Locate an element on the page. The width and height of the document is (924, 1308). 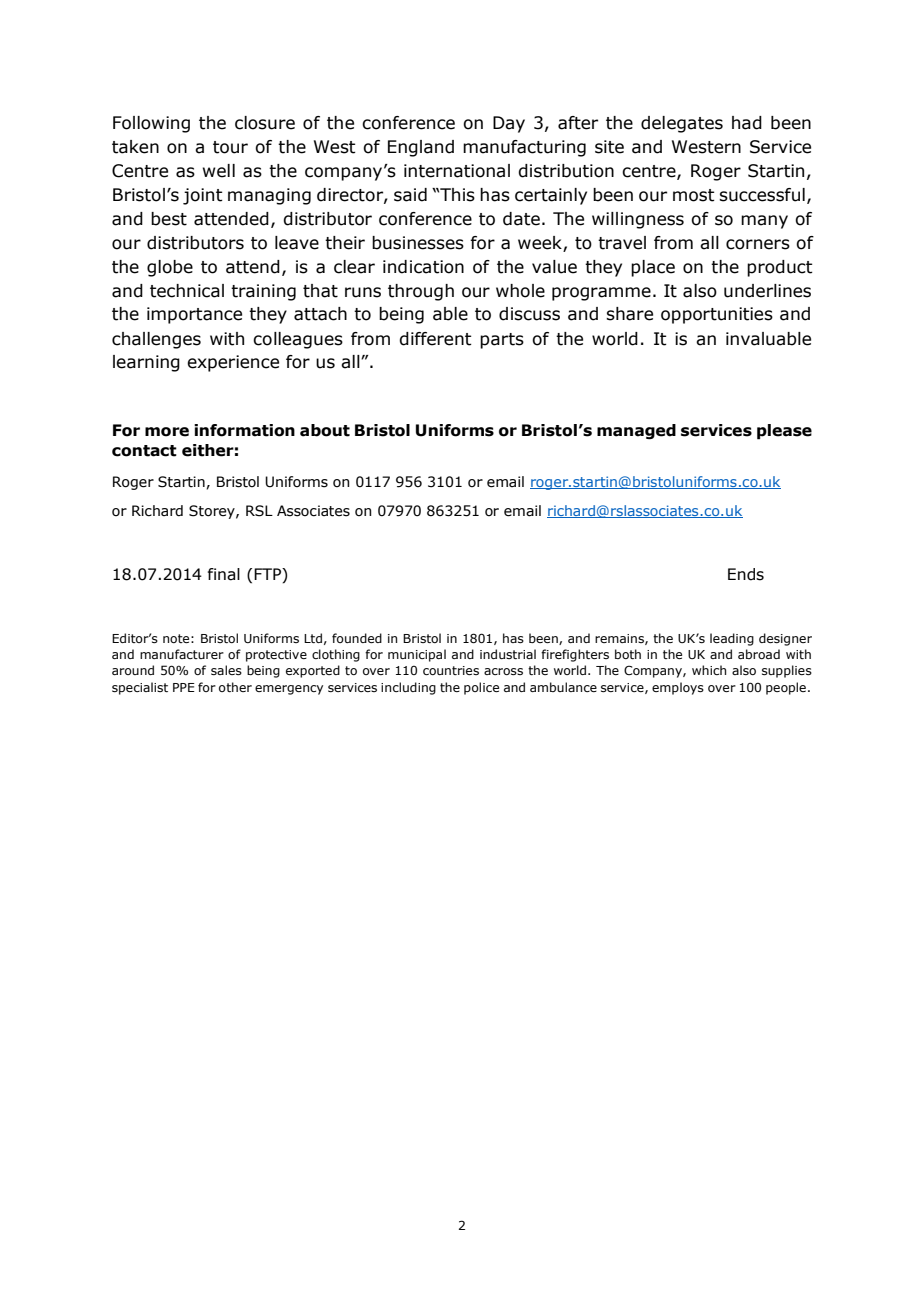
tour is located at coordinates (230, 147).
